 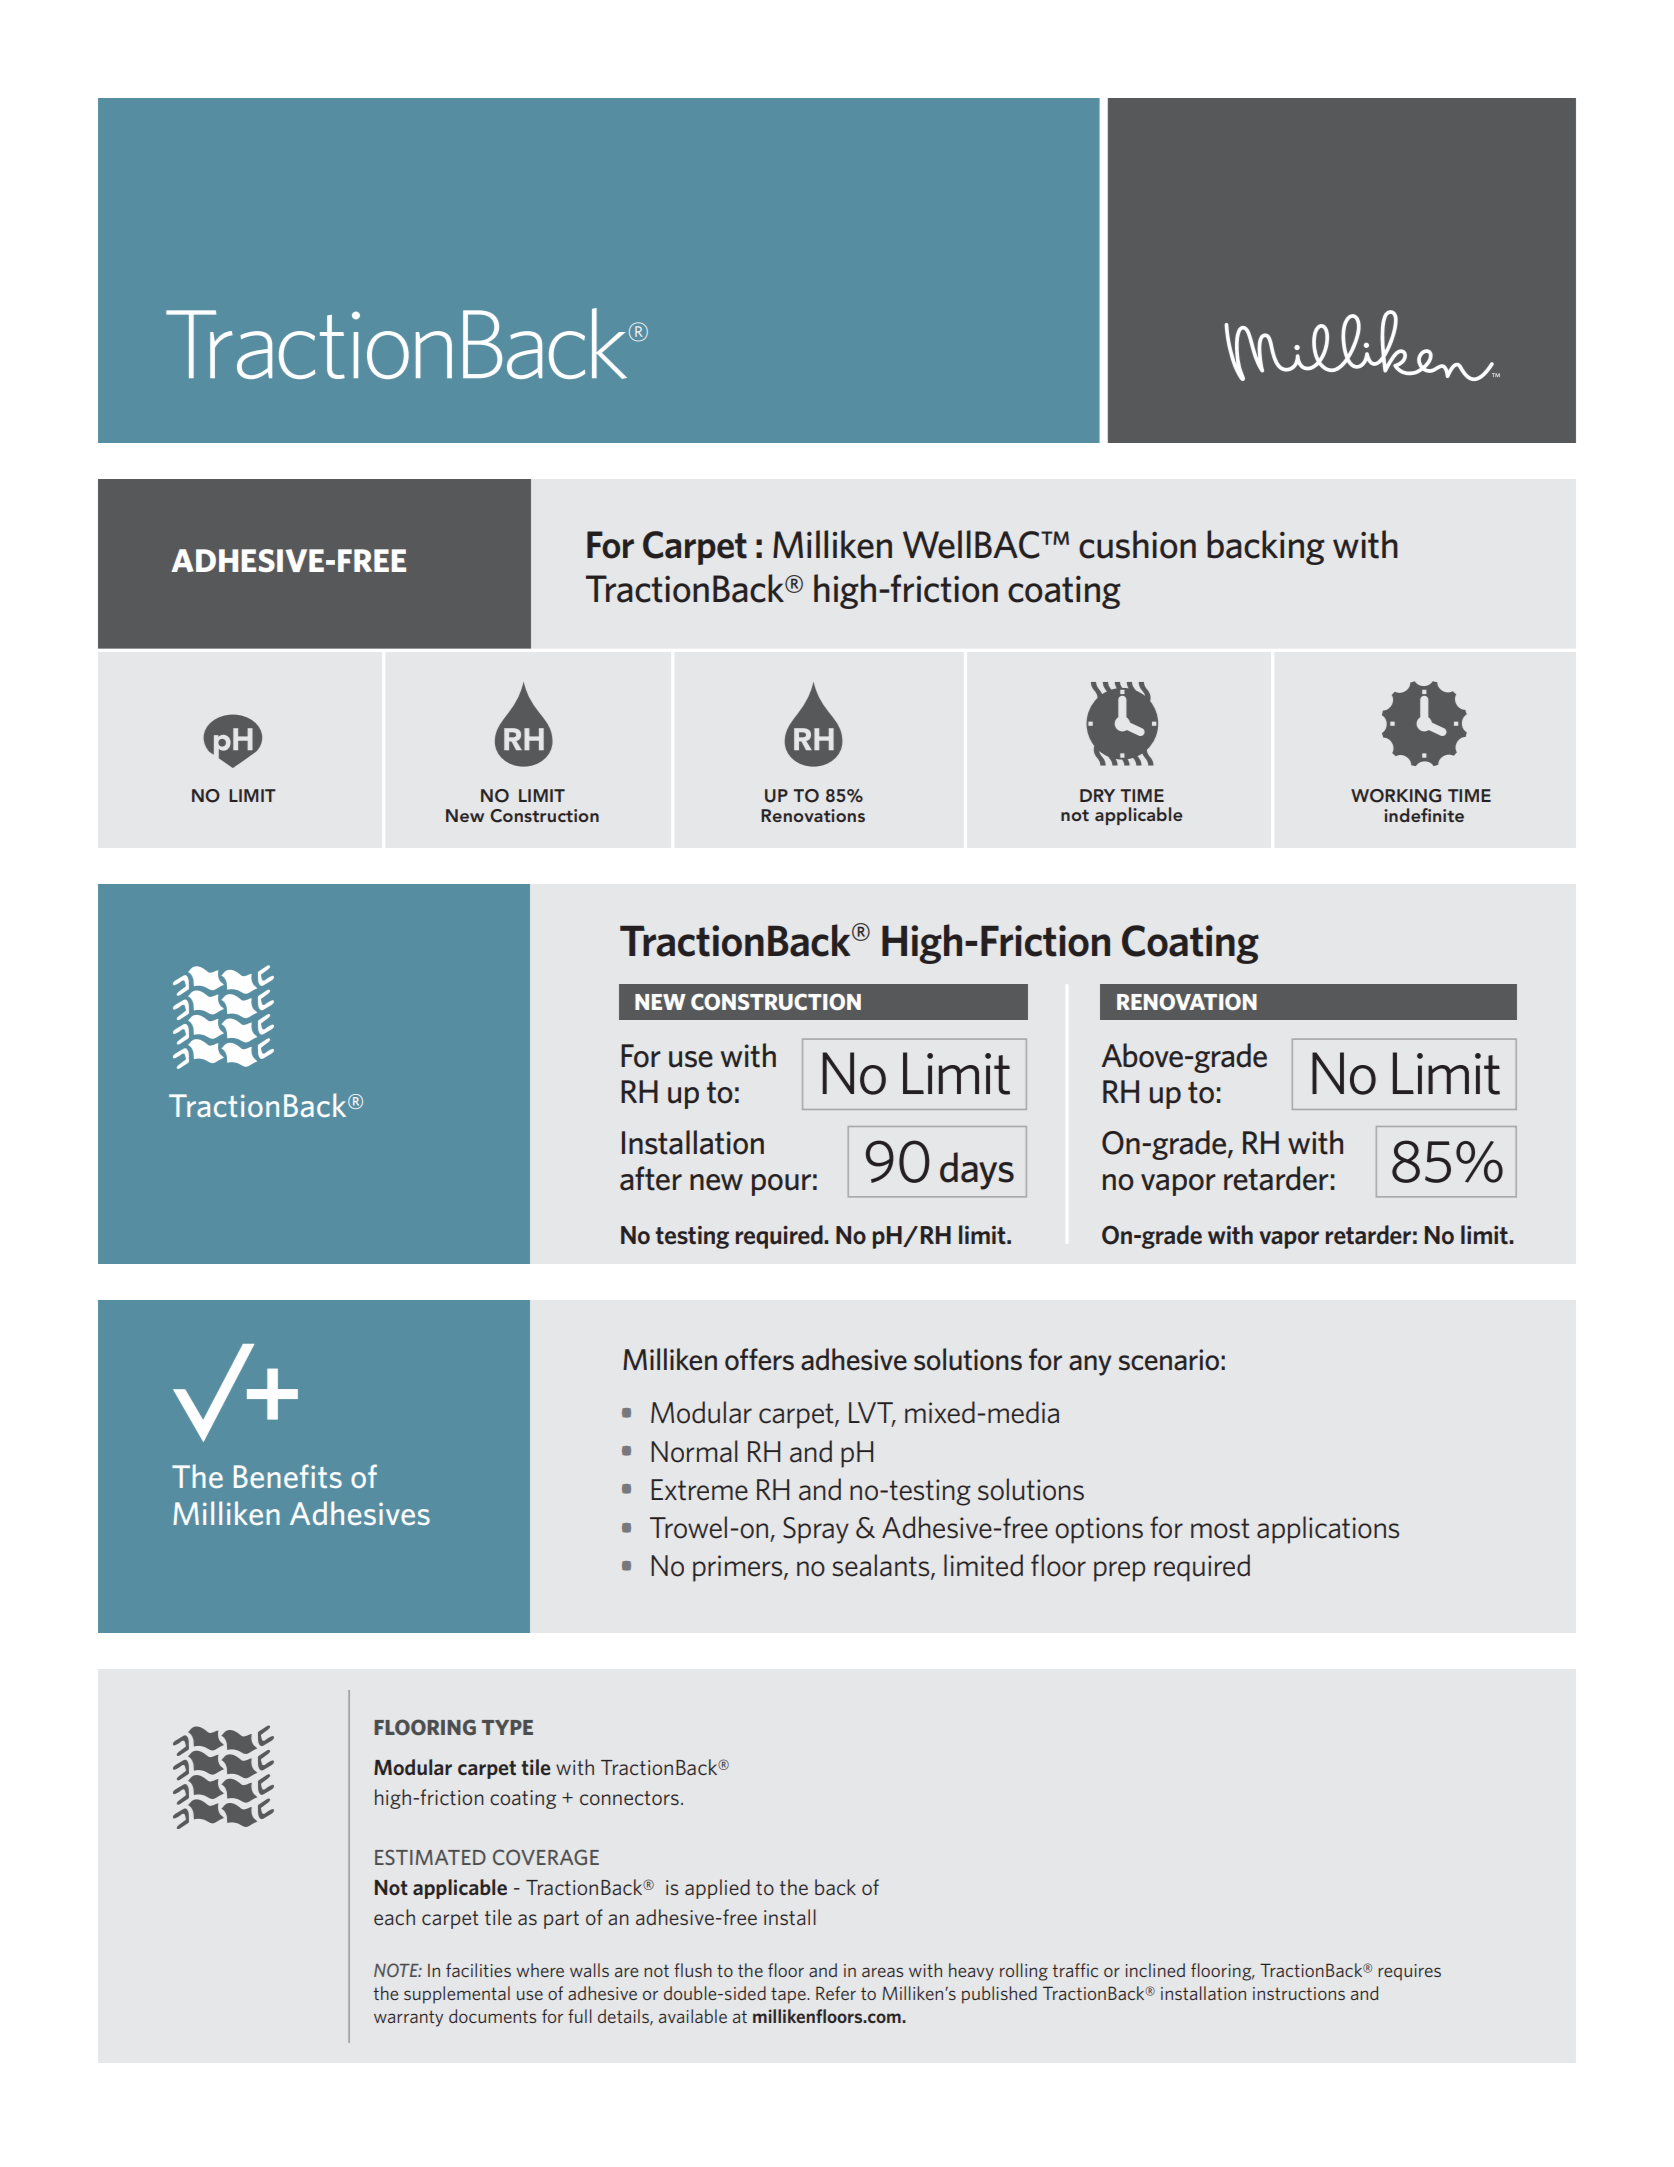 What do you see at coordinates (882, 1566) in the screenshot?
I see `sealants` at bounding box center [882, 1566].
